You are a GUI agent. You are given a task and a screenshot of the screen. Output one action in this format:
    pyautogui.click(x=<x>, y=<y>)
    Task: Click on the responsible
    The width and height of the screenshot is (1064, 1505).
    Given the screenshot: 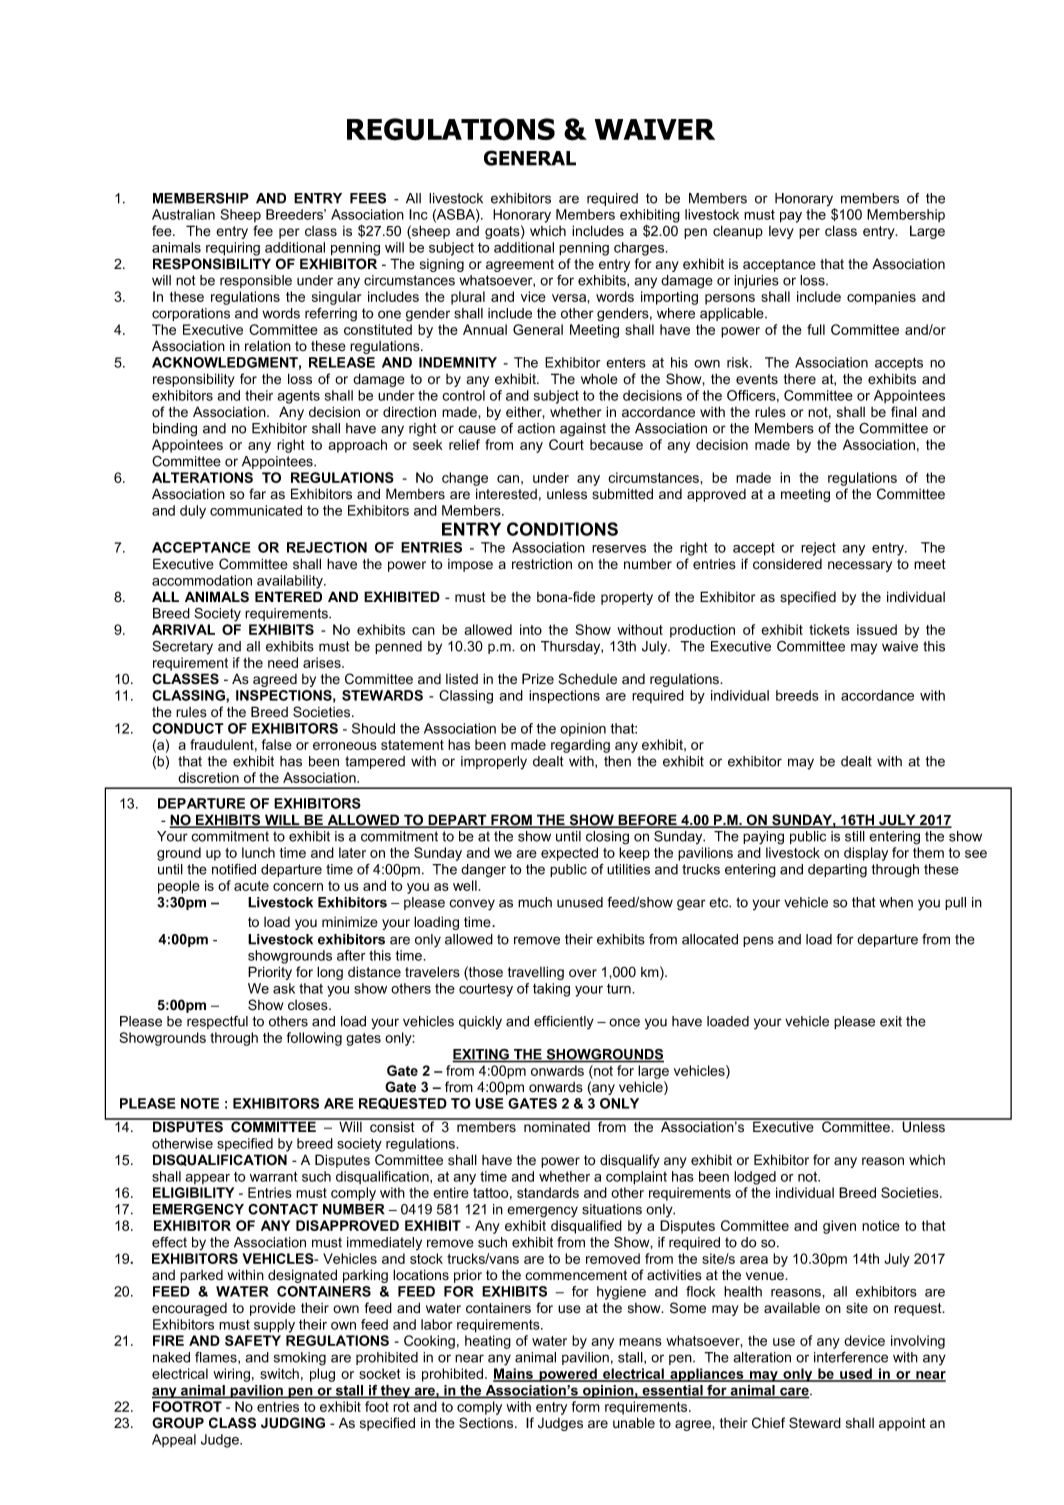 What is the action you would take?
    pyautogui.click(x=256, y=281)
